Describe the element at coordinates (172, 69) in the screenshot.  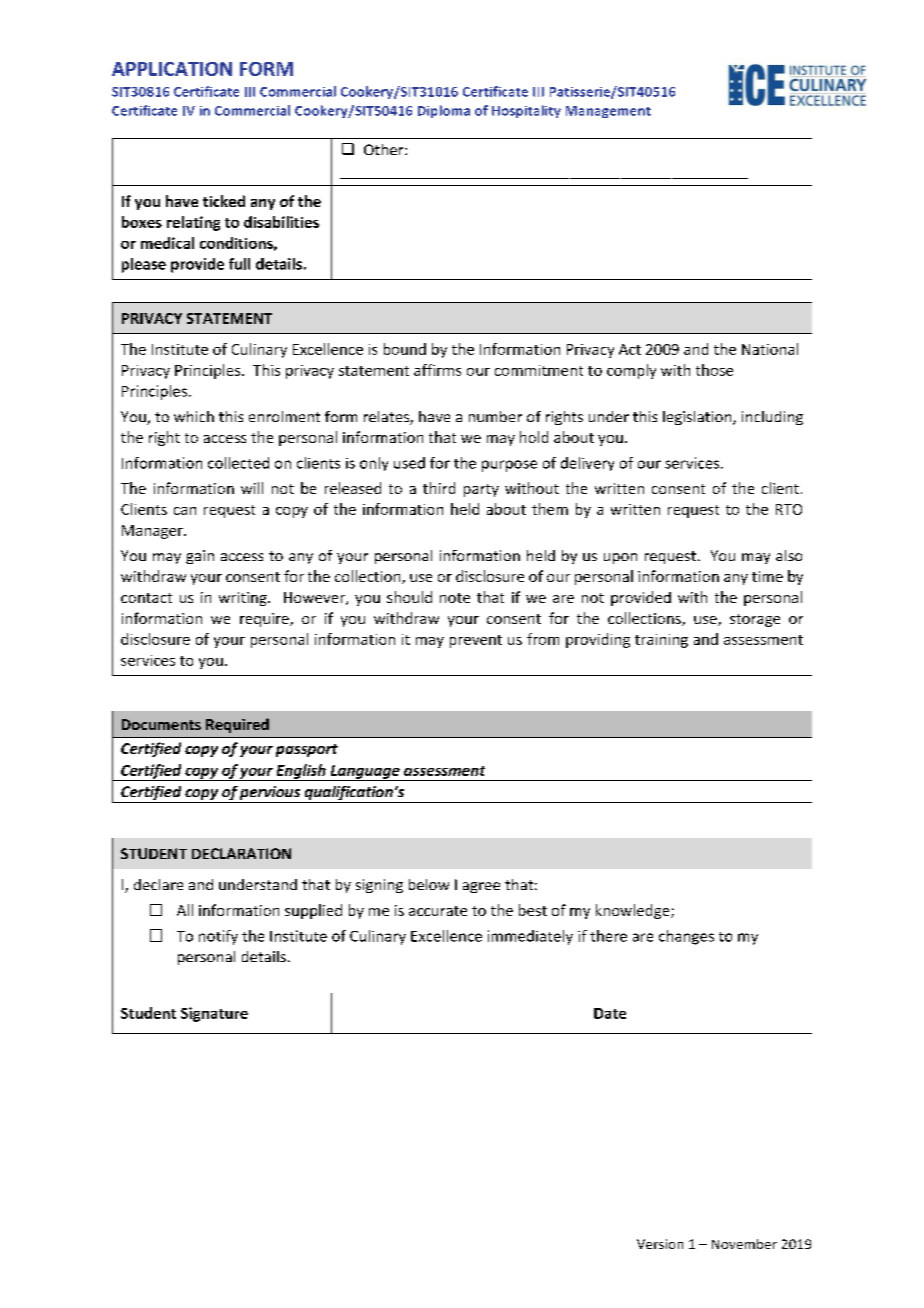
I see `APPLICATION` at that location.
